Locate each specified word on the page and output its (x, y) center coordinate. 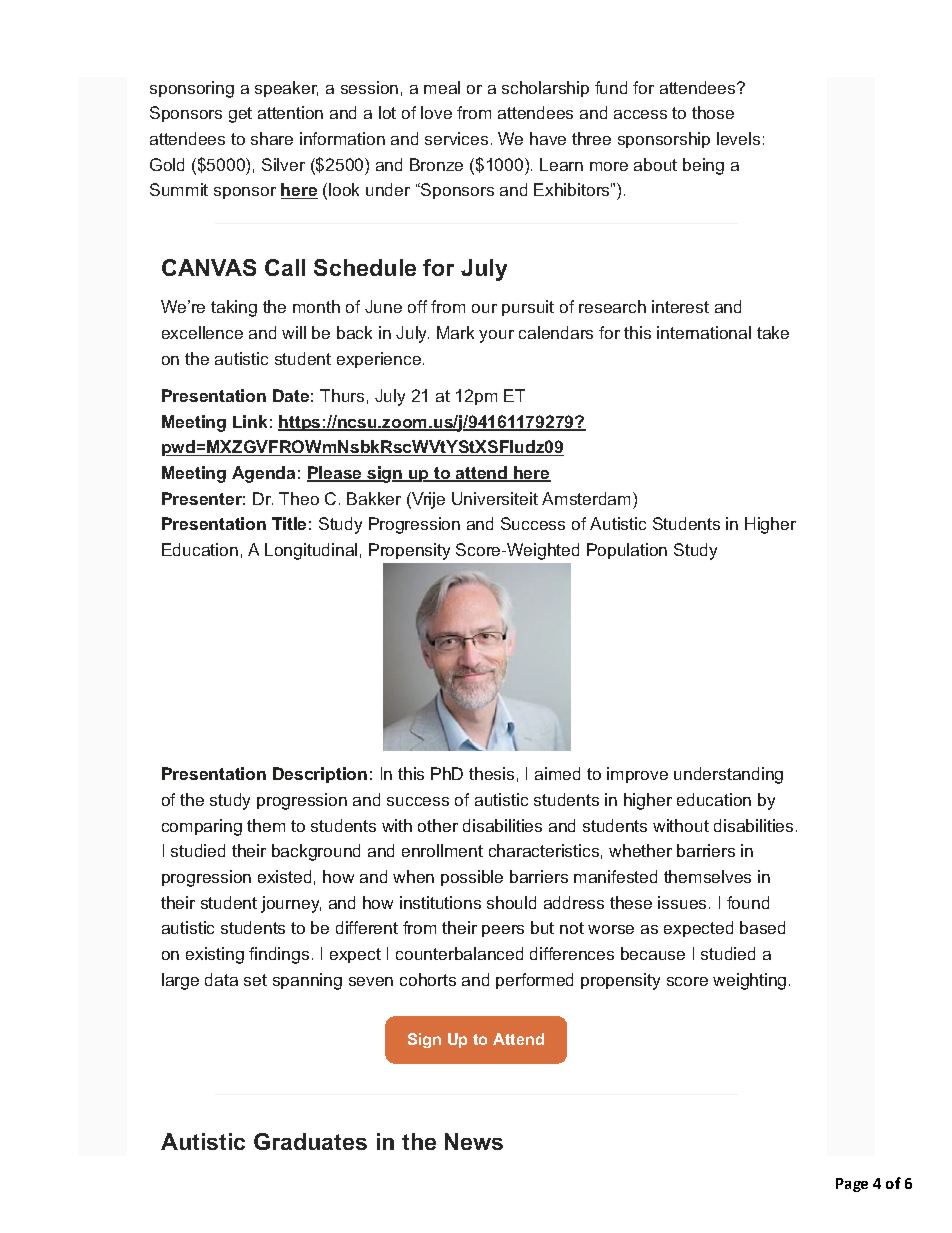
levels (738, 138)
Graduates (310, 1141)
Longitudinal (311, 551)
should (511, 902)
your (496, 336)
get (240, 115)
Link (250, 421)
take (773, 332)
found (748, 902)
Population (627, 551)
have (548, 138)
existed (284, 876)
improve (637, 775)
